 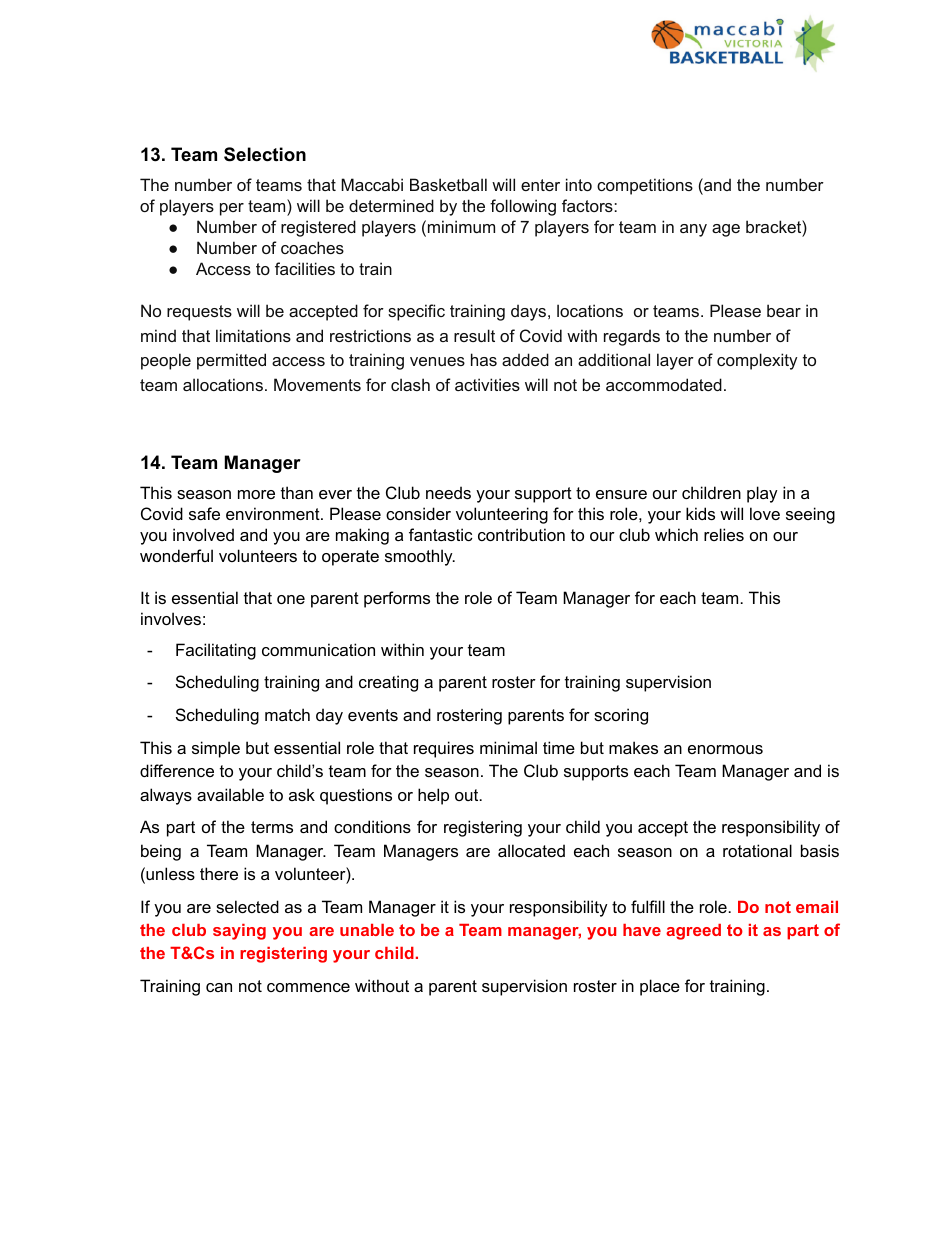 What do you see at coordinates (433, 796) in the image?
I see `help` at bounding box center [433, 796].
